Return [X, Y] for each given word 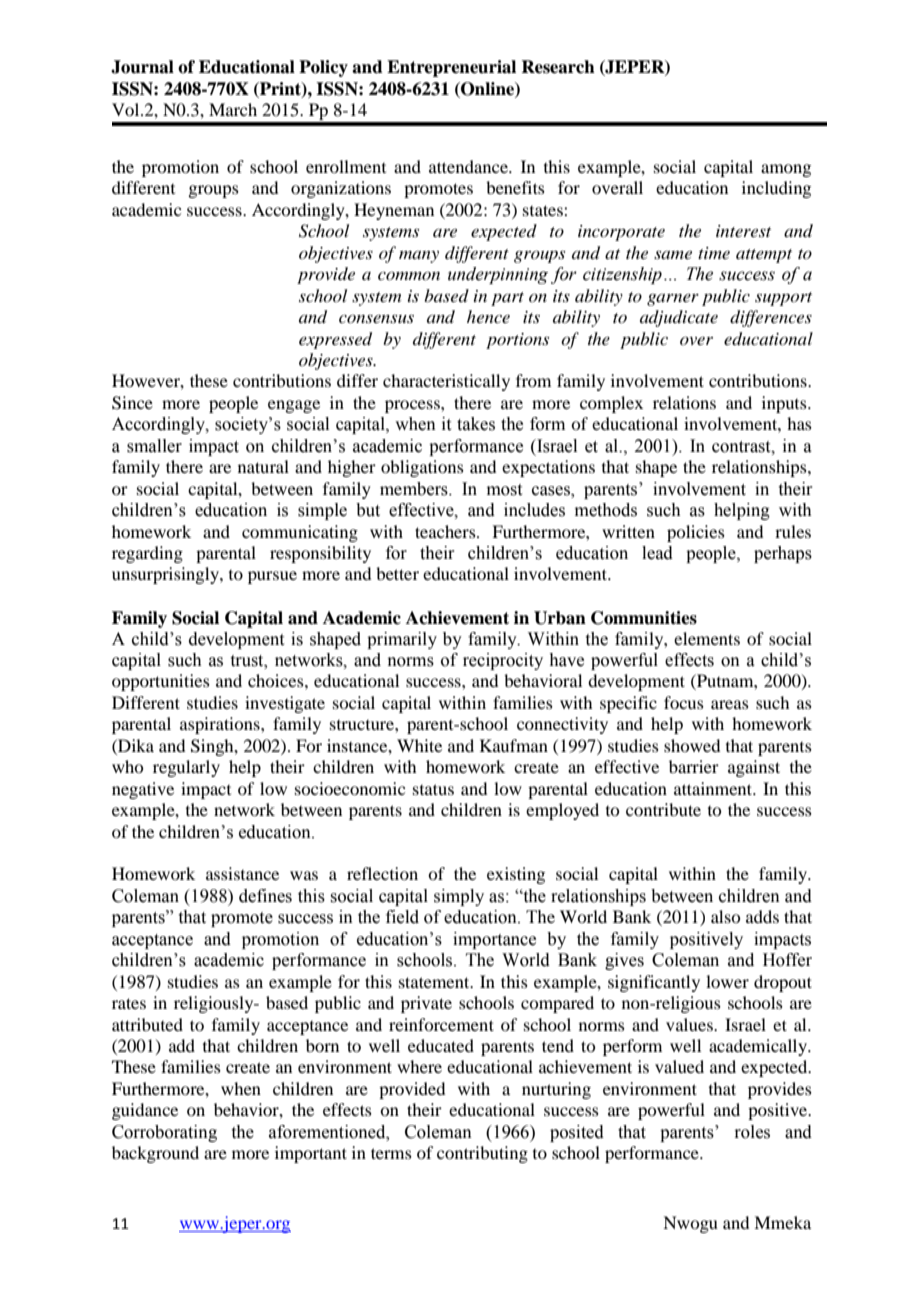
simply [459, 897]
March [233, 109]
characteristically [446, 382]
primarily [402, 640]
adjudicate [679, 318]
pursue [272, 577]
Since [132, 403]
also [725, 916]
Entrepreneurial [451, 68]
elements [707, 638]
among [786, 170]
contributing [482, 1154]
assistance [242, 873]
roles [752, 1132]
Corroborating [164, 1133]
